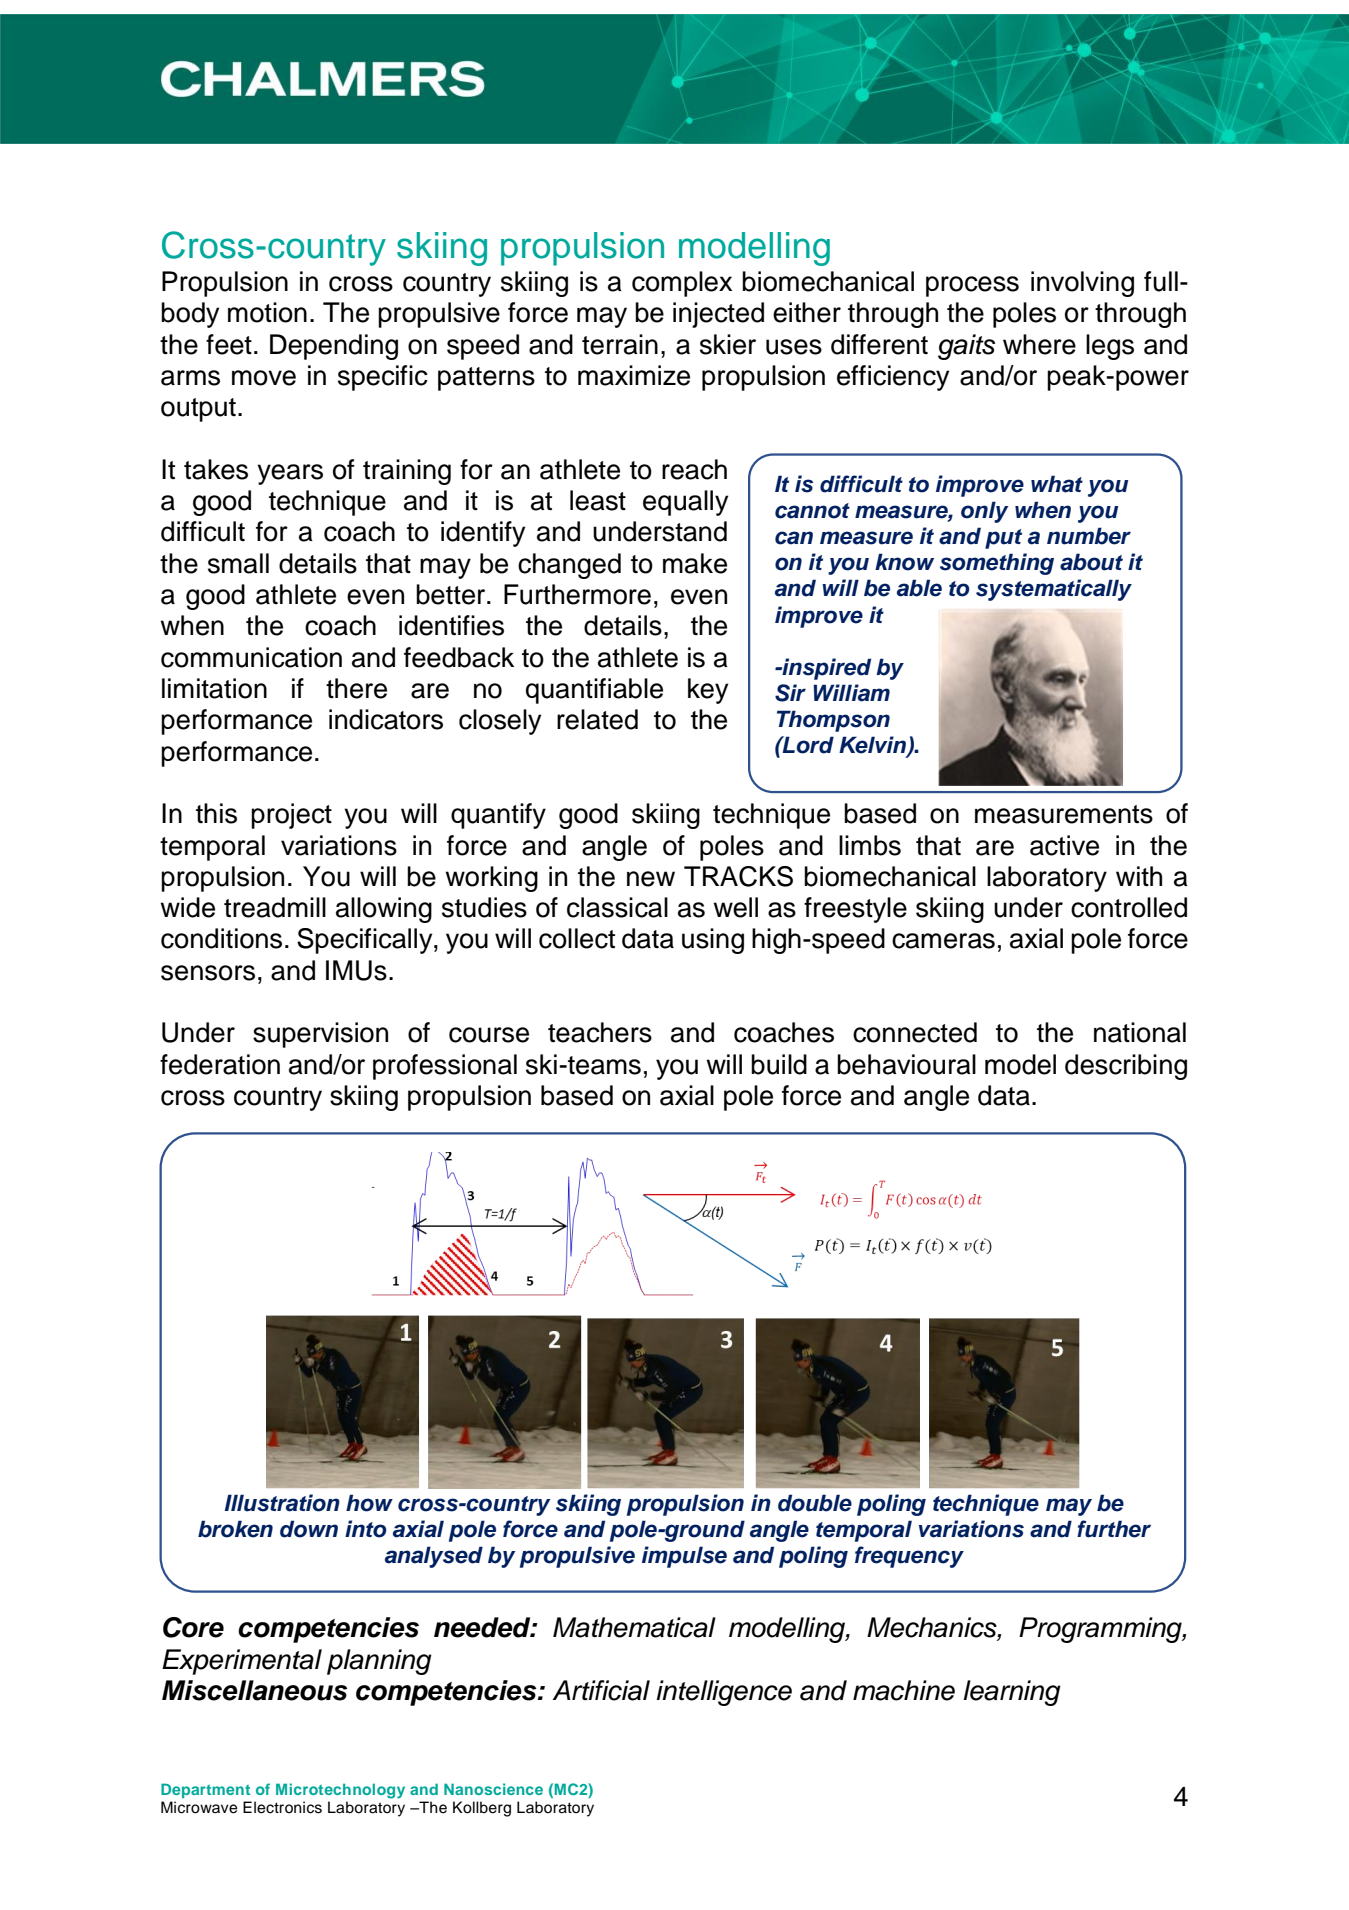 This image has width=1349, height=1910. What do you see at coordinates (291, 816) in the image?
I see `project` at bounding box center [291, 816].
